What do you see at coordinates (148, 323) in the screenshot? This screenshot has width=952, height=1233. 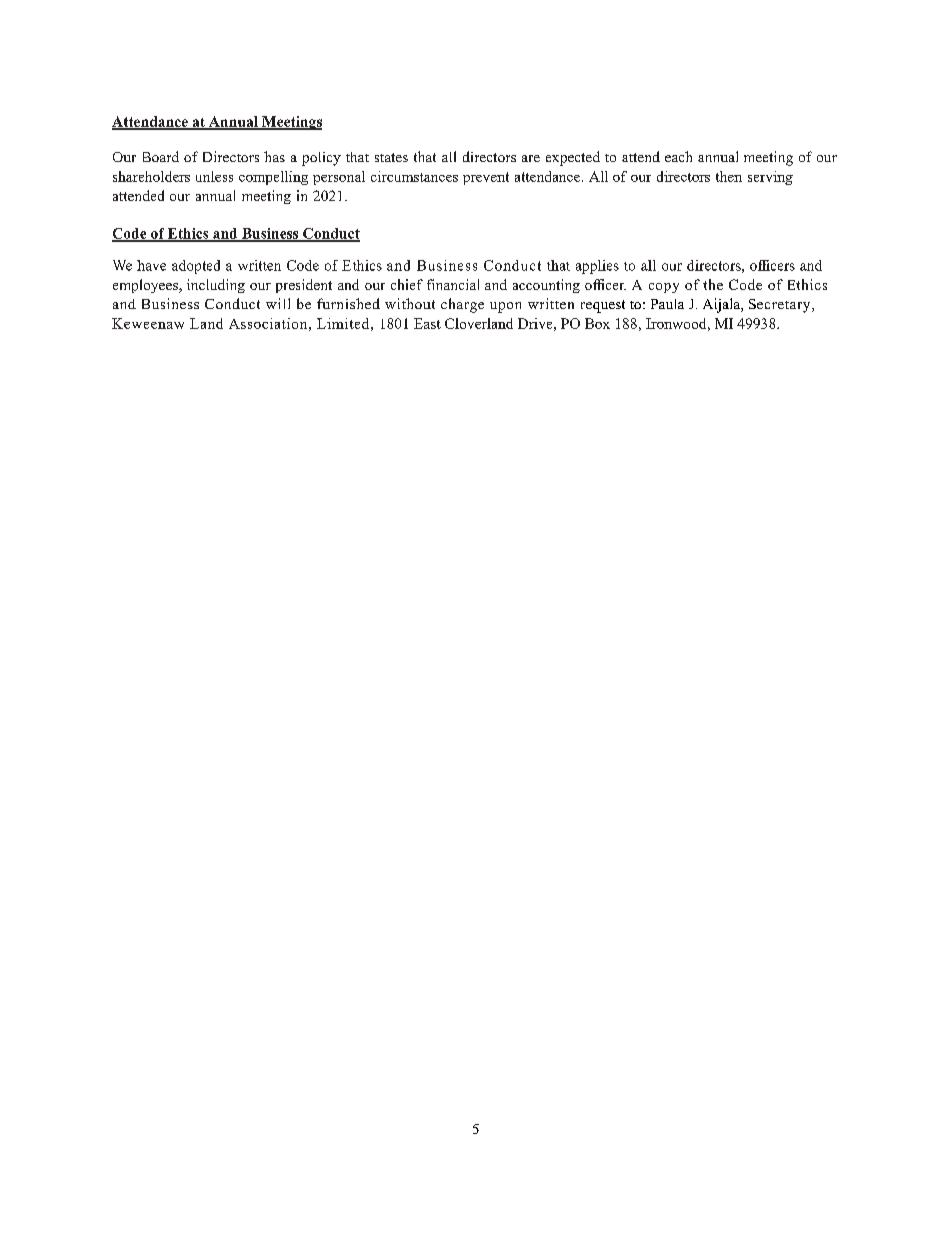 I see `Keweenaw` at bounding box center [148, 323].
